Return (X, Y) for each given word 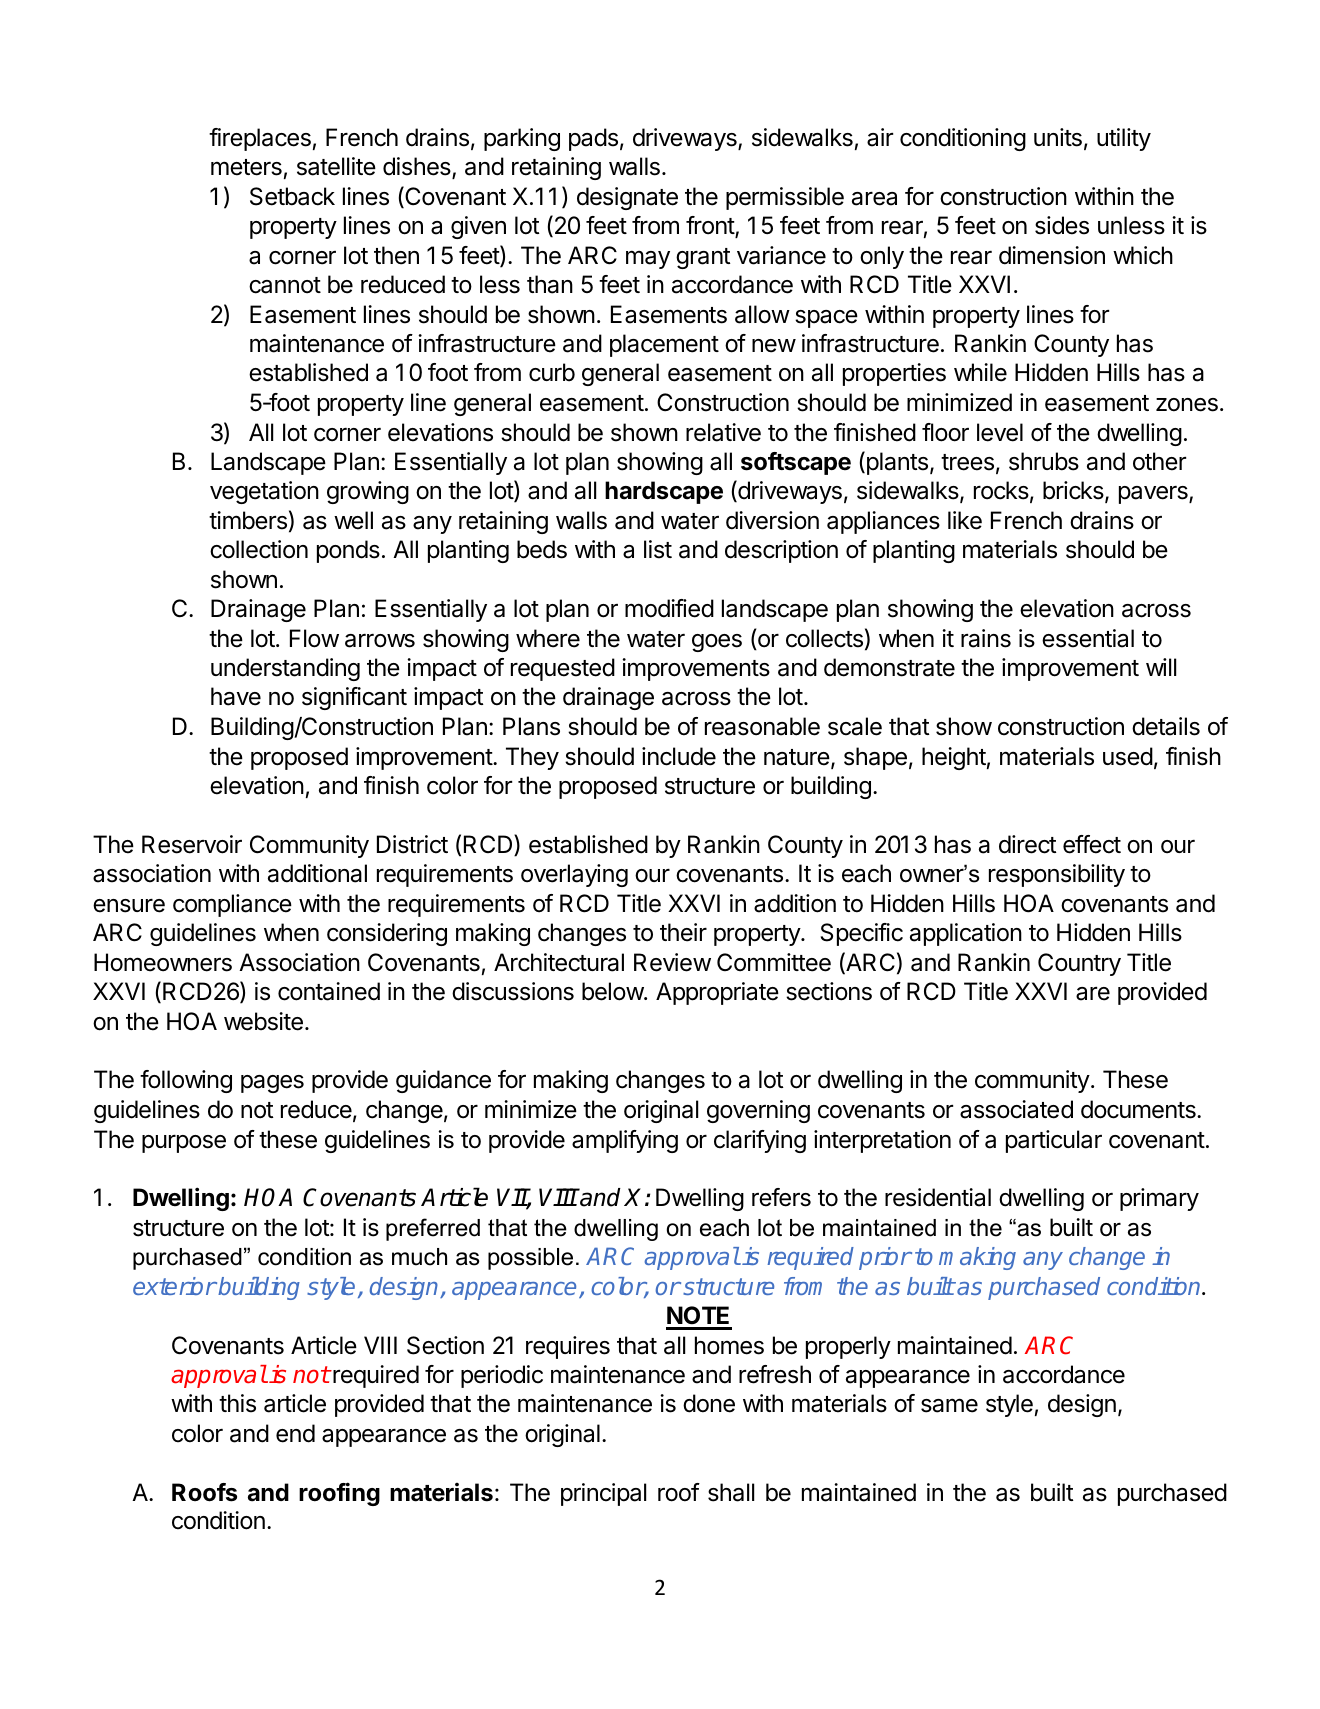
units (1058, 137)
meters (246, 167)
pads (593, 139)
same (949, 1405)
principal (603, 1494)
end (295, 1433)
